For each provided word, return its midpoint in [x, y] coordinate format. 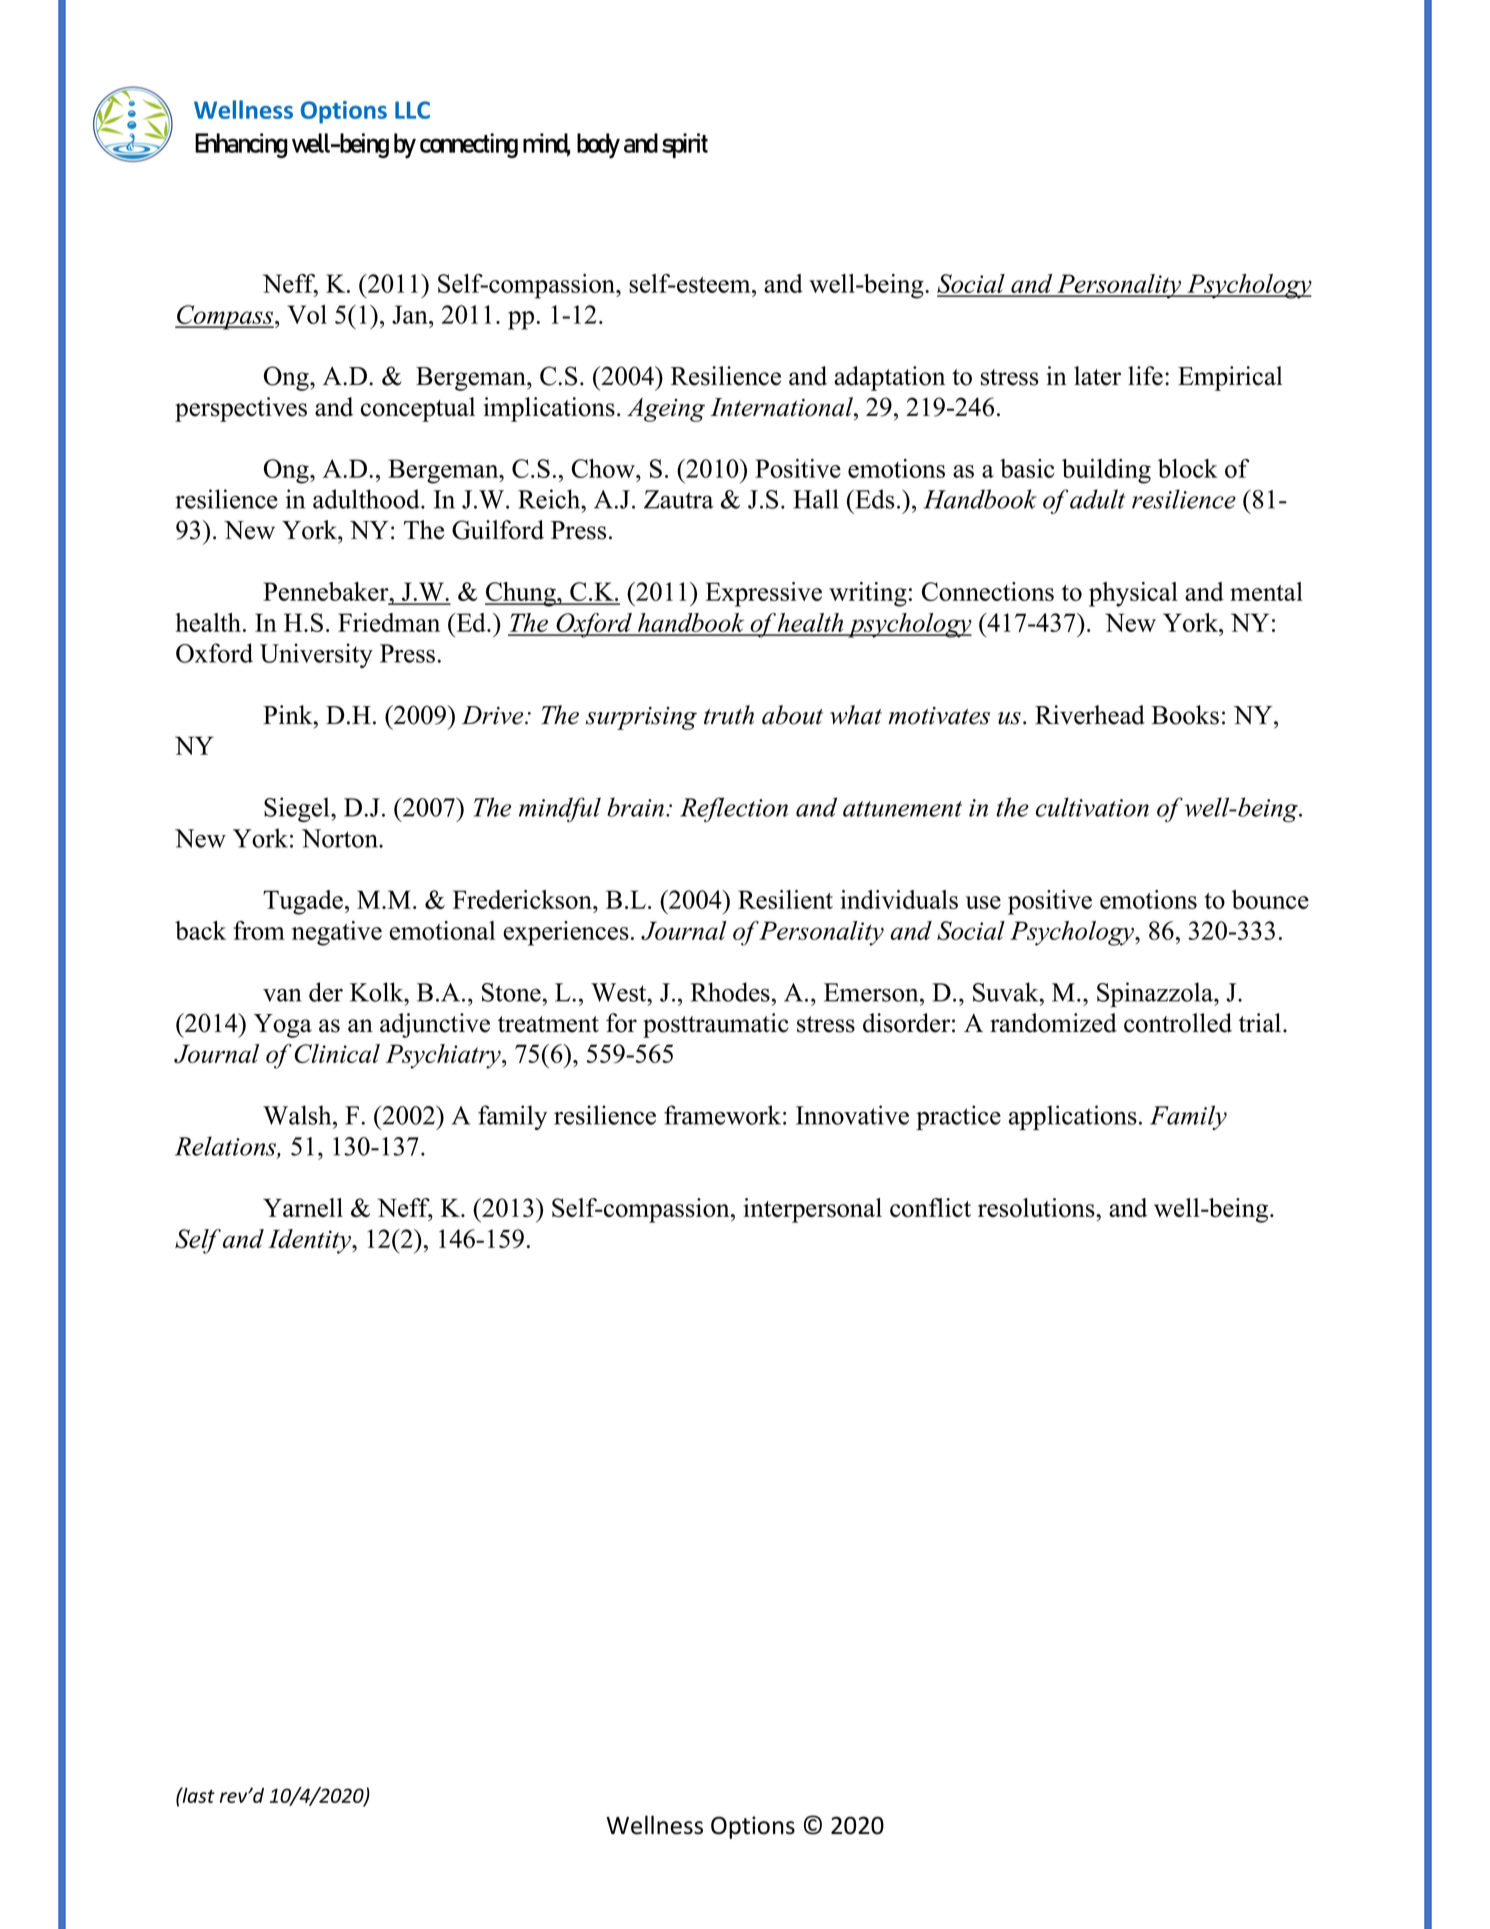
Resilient [785, 899]
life [1145, 376]
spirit [685, 145]
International [782, 407]
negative [337, 933]
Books [1185, 715]
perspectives [241, 409]
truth [729, 715]
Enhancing [241, 145]
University [316, 655]
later [1097, 376]
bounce [1270, 899]
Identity [310, 1241]
